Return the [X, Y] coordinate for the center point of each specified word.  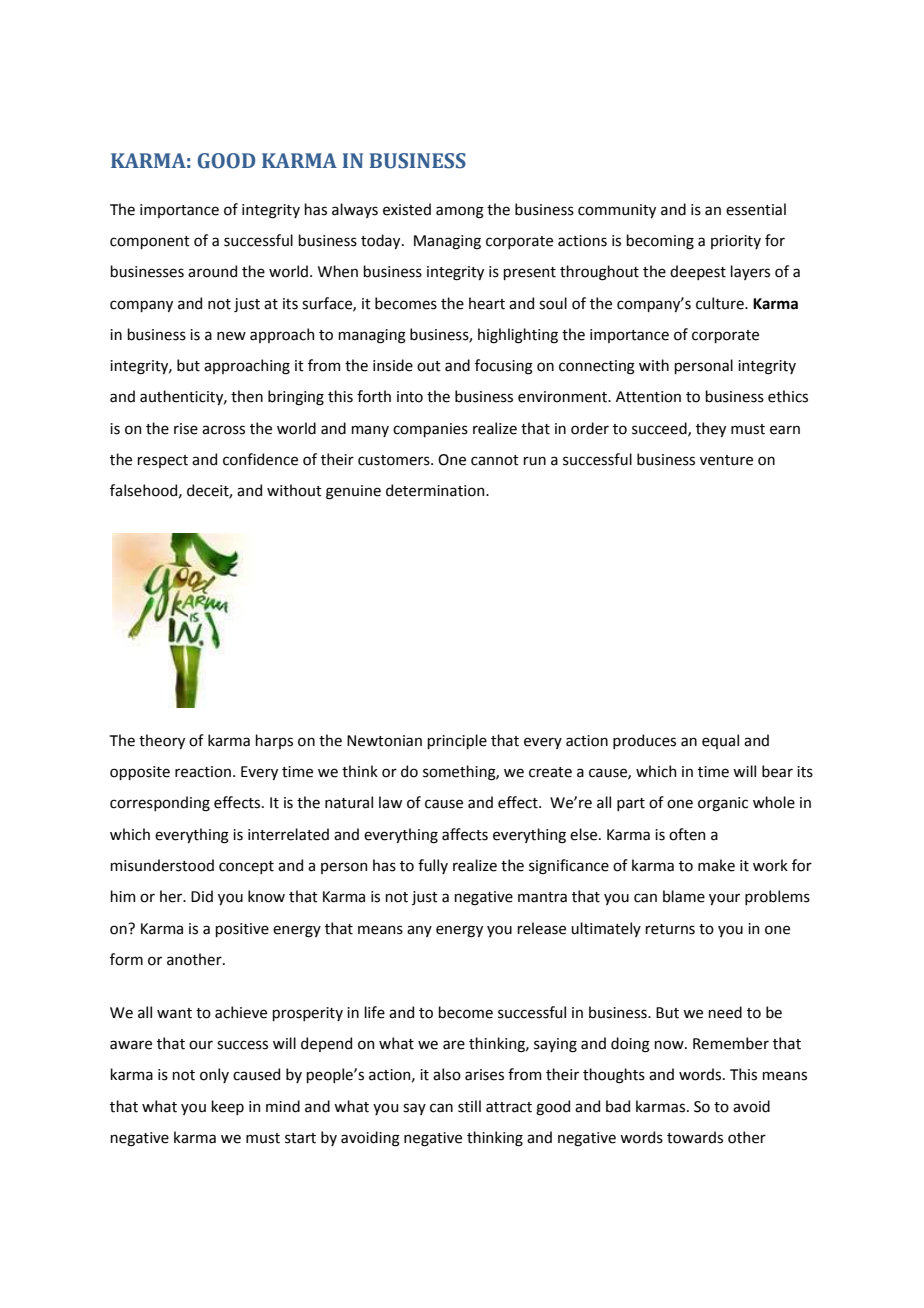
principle [457, 741]
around [212, 271]
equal [720, 741]
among [460, 212]
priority [736, 242]
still [469, 1106]
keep [227, 1107]
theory [162, 741]
